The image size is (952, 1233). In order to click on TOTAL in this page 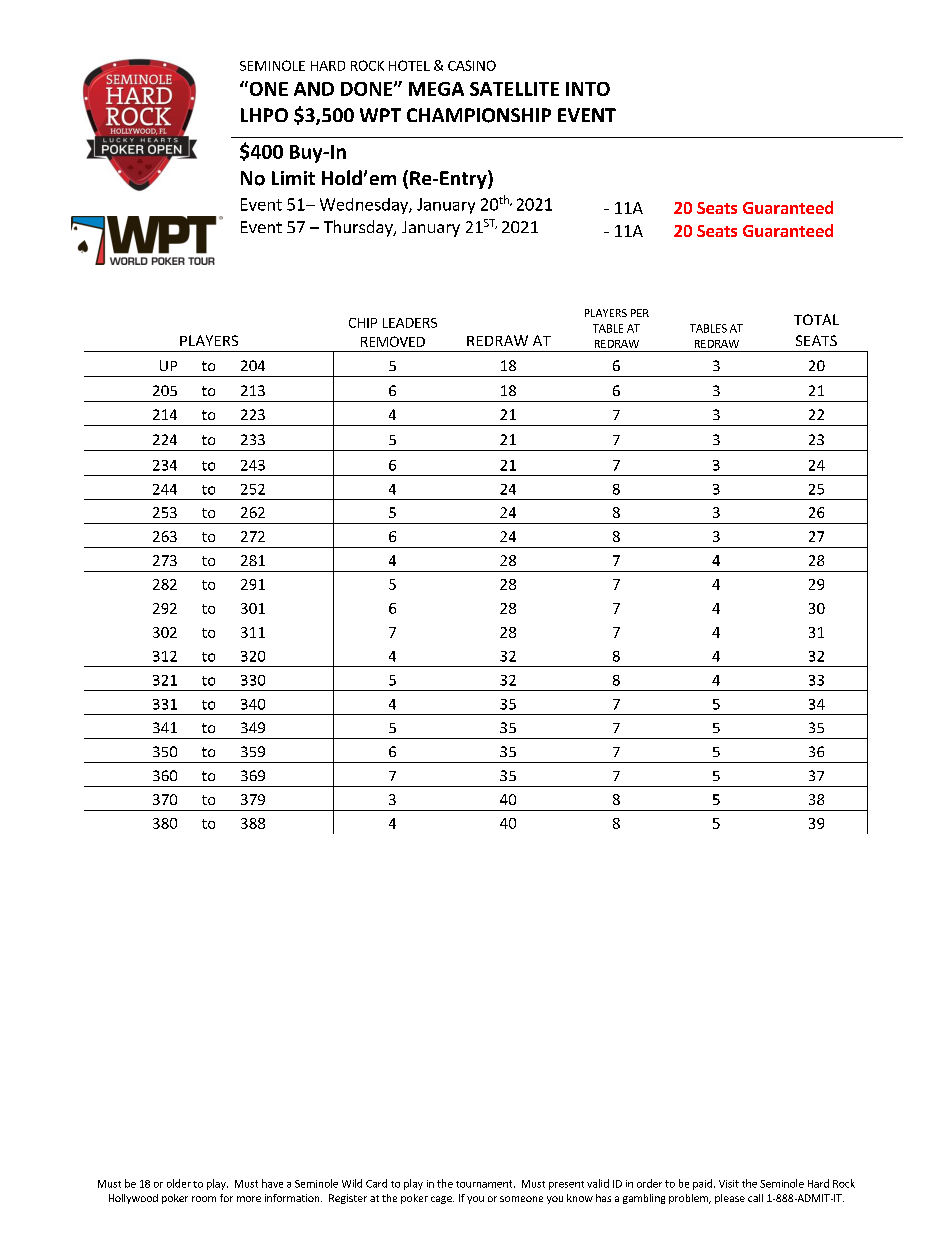, I will do `click(816, 319)`.
